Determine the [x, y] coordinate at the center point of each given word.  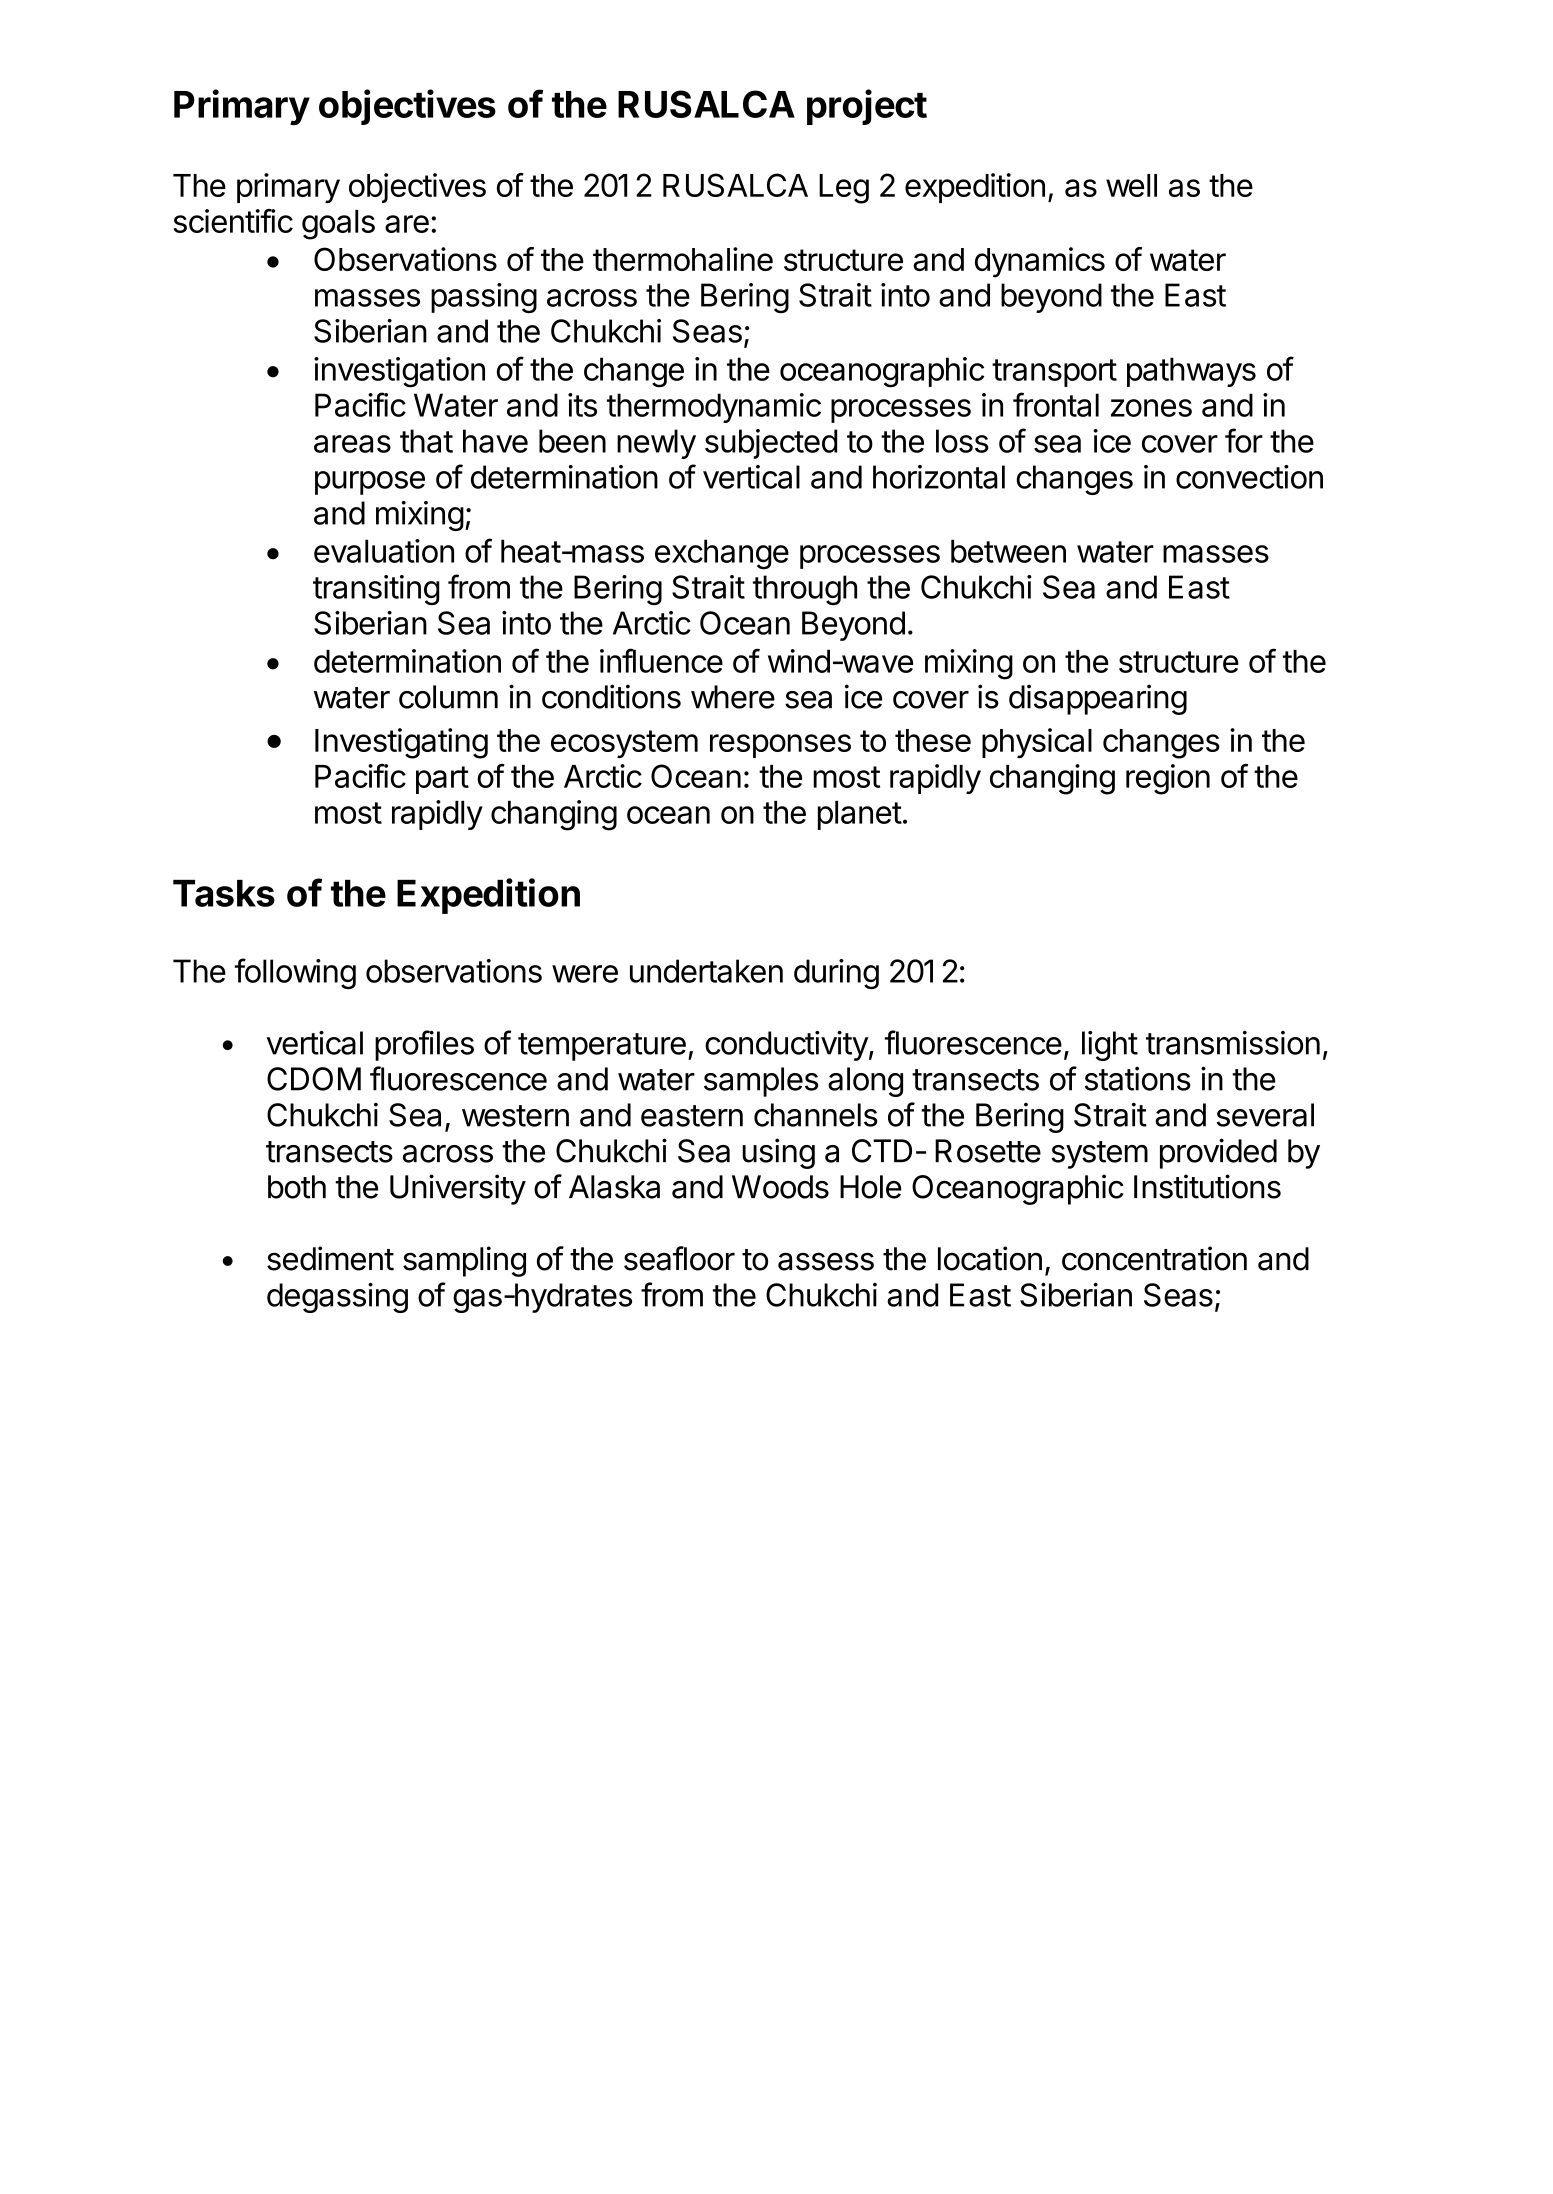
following [295, 973]
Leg [844, 189]
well [1131, 185]
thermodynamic [714, 408]
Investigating [401, 743]
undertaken [706, 971]
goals [338, 225]
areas [352, 444]
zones [1151, 408]
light [1110, 1046]
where [733, 697]
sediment [330, 1258]
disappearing [1098, 699]
